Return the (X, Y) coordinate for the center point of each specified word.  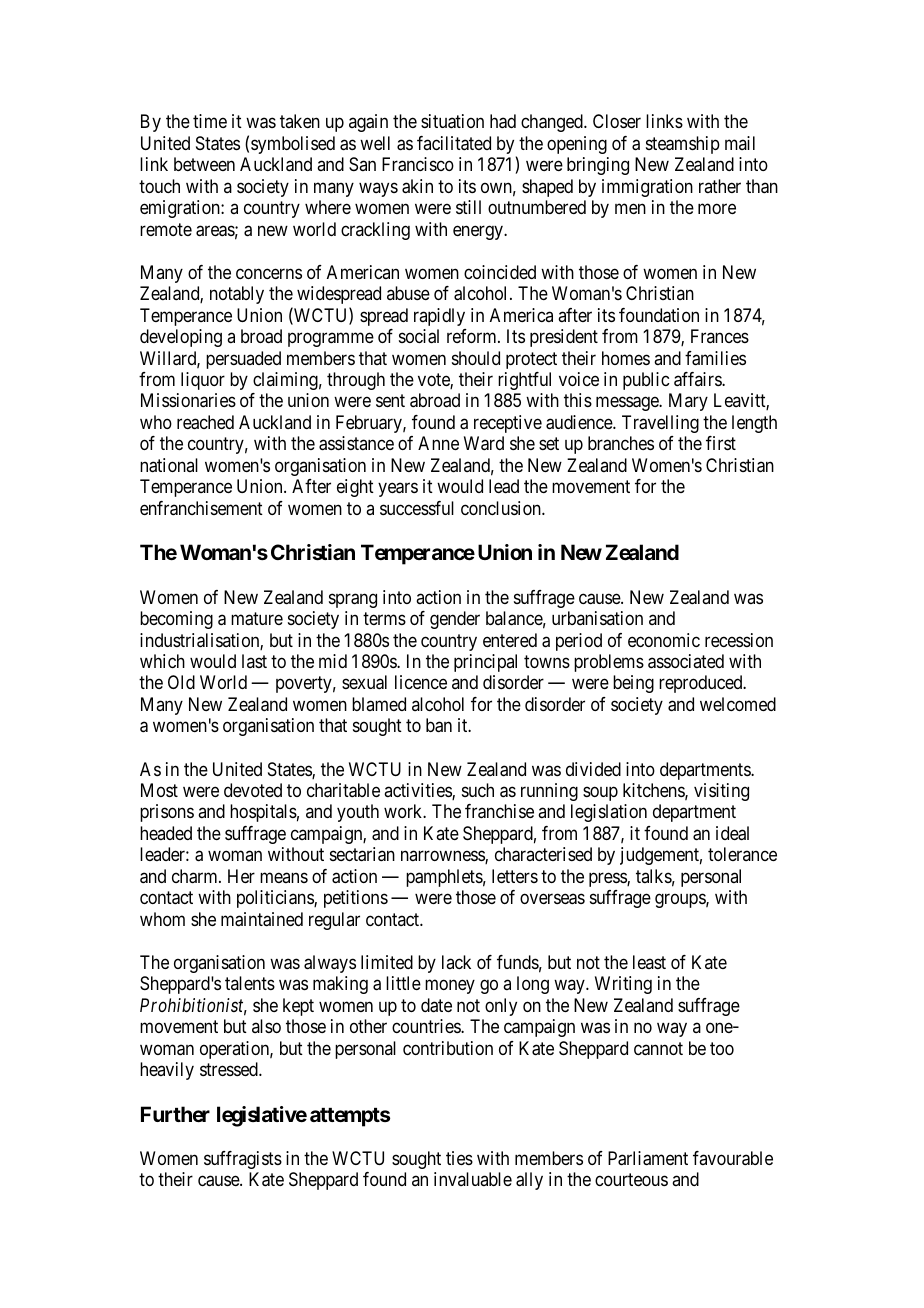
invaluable (473, 1179)
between (204, 164)
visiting (721, 792)
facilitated (454, 143)
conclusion (502, 508)
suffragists (243, 1160)
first (721, 443)
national (169, 465)
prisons (167, 813)
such (478, 790)
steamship (683, 145)
